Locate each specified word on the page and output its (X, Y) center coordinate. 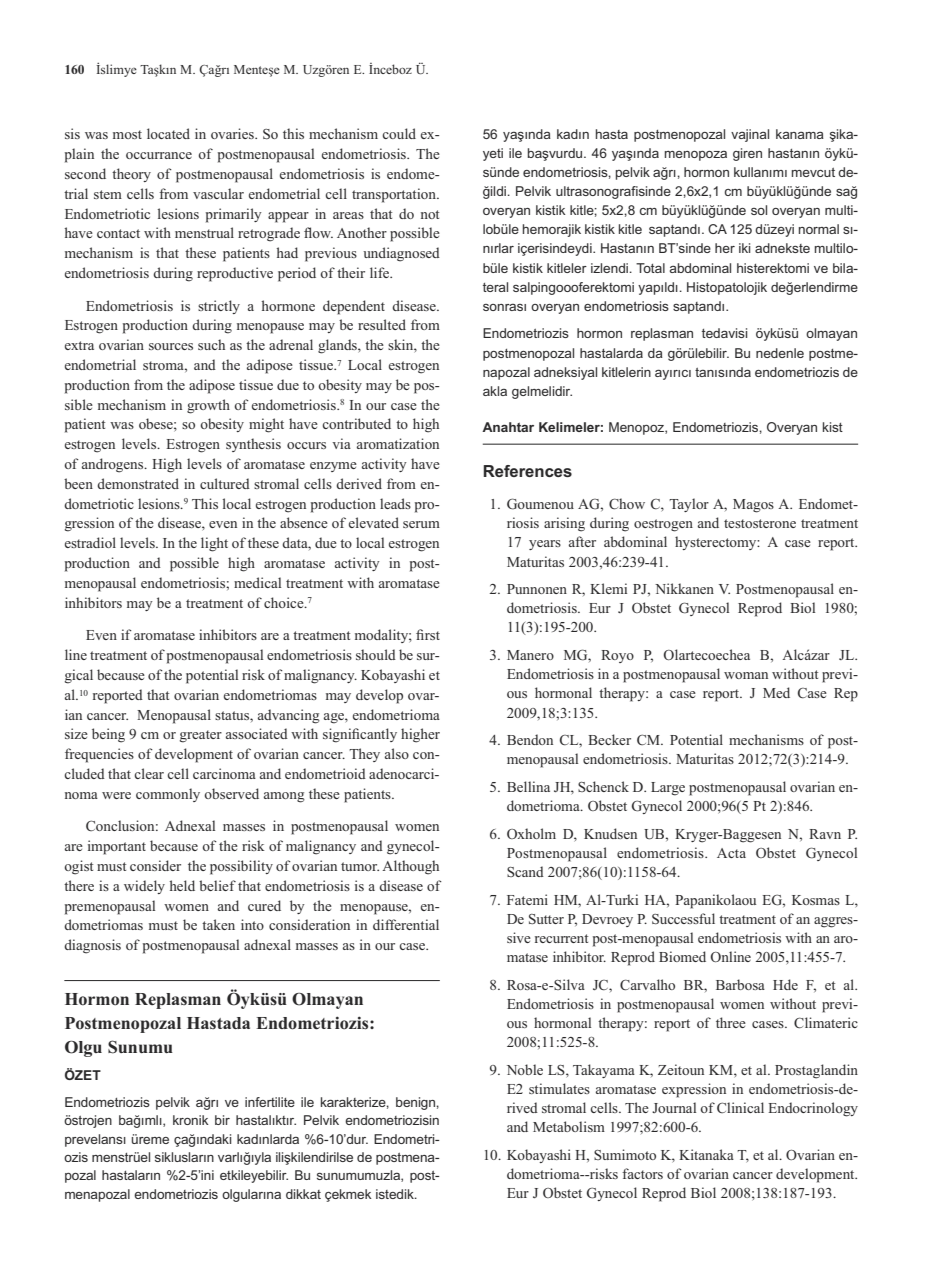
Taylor (689, 505)
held (182, 885)
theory (131, 175)
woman (746, 675)
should (376, 654)
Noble (525, 1069)
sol (759, 210)
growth (208, 406)
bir (222, 1120)
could (399, 133)
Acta (731, 853)
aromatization (398, 443)
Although (410, 867)
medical (257, 582)
